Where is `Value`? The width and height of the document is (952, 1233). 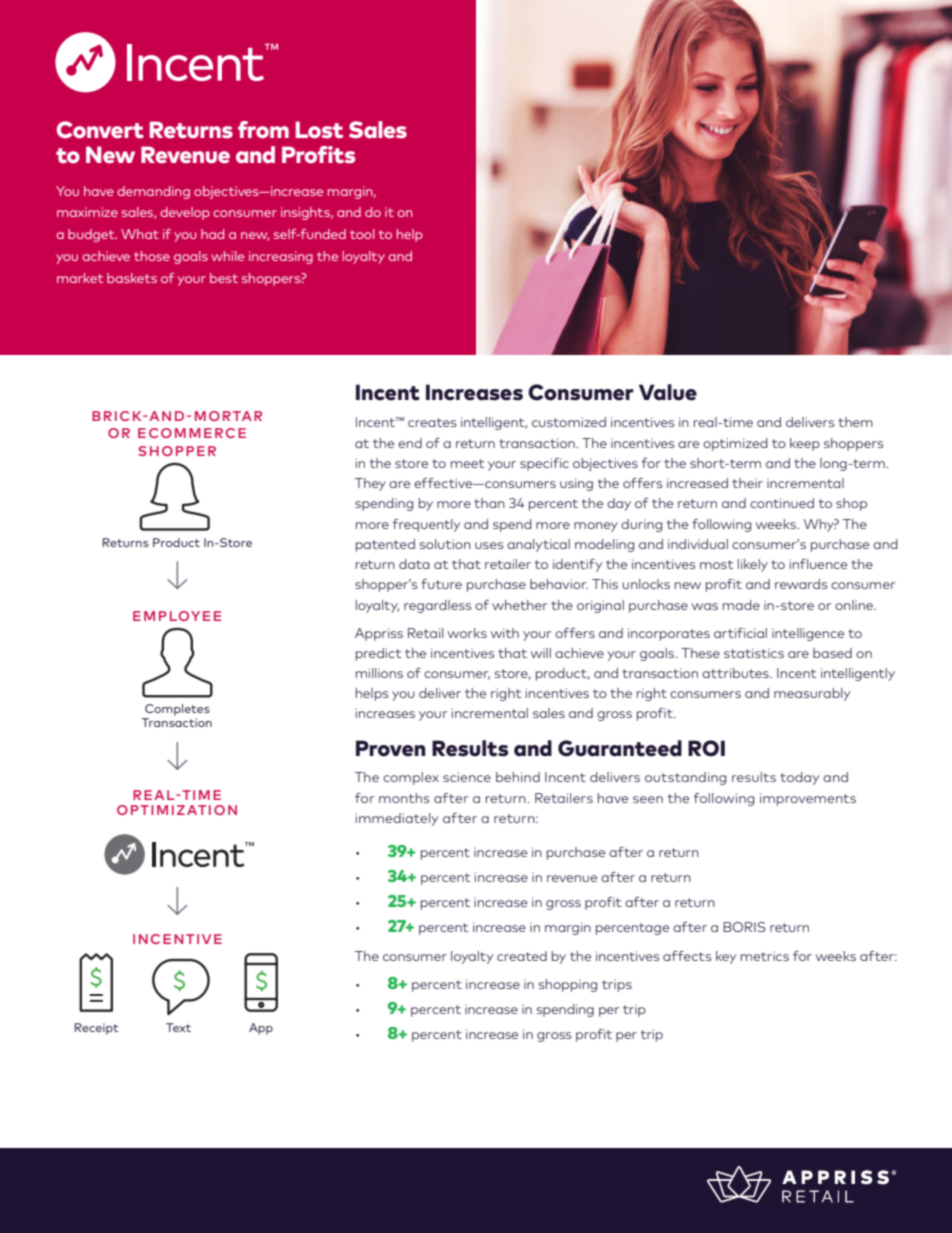 Value is located at coordinates (668, 392).
